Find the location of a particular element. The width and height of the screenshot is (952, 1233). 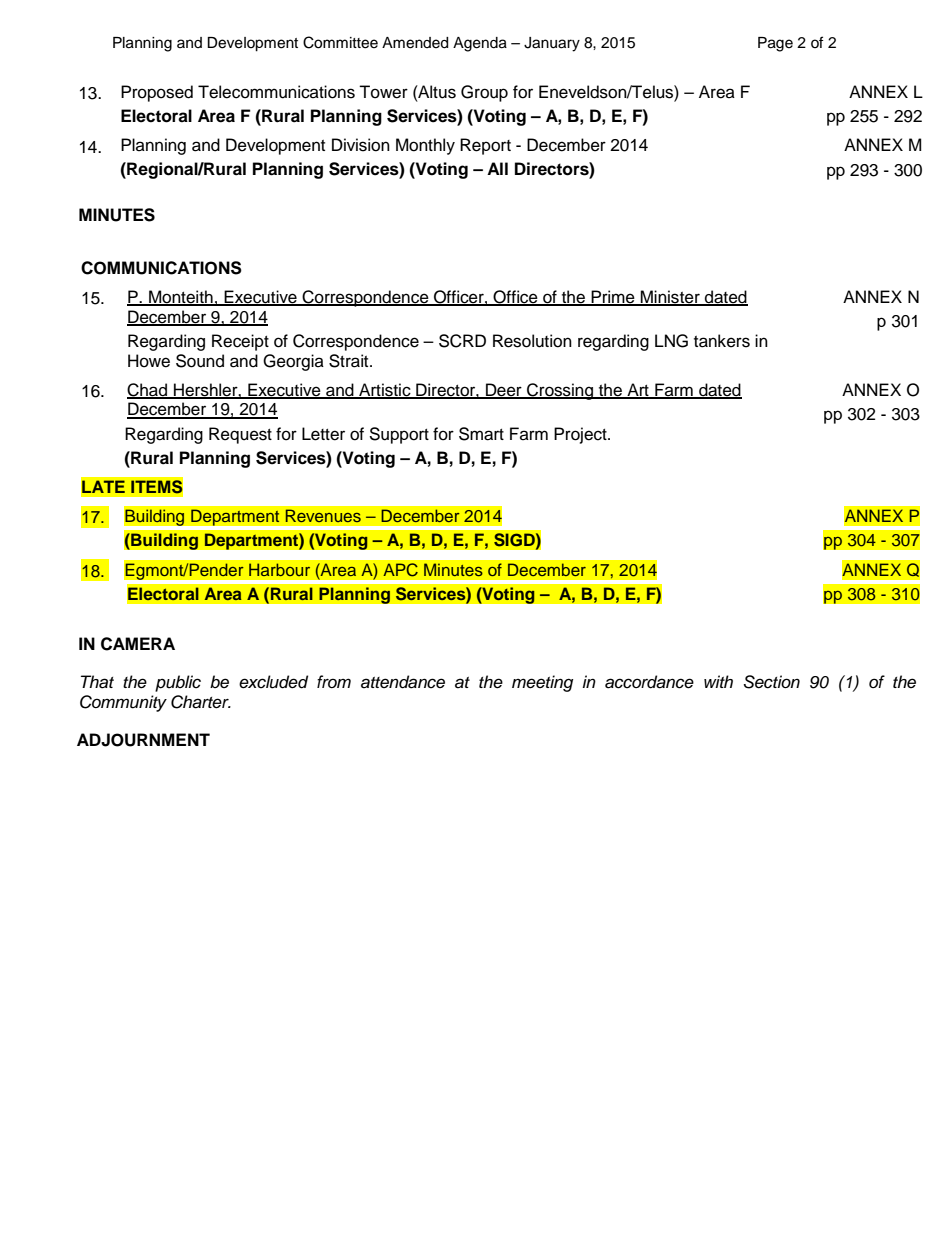

Charter is located at coordinates (201, 702).
